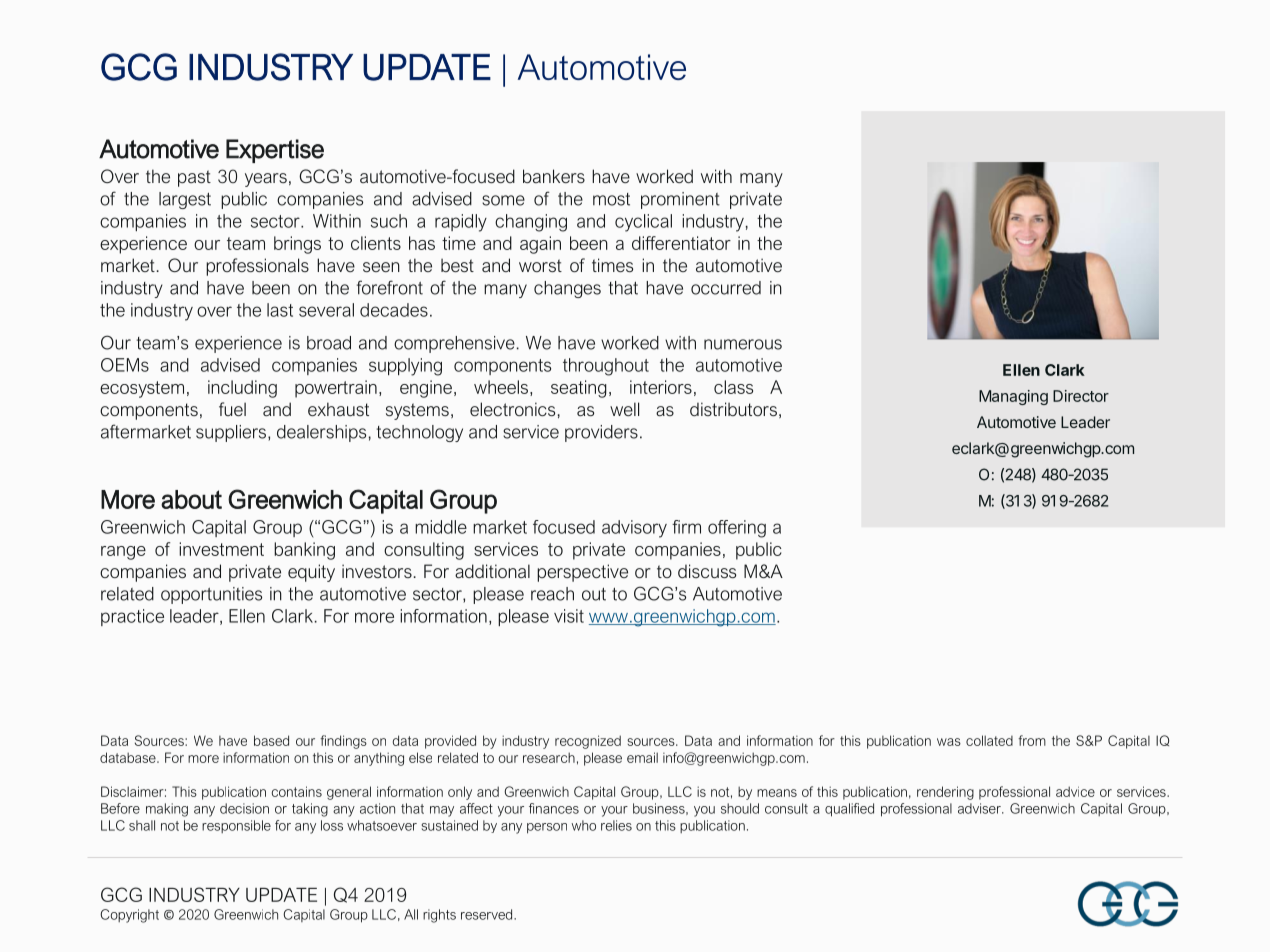  I want to click on well, so click(624, 409).
